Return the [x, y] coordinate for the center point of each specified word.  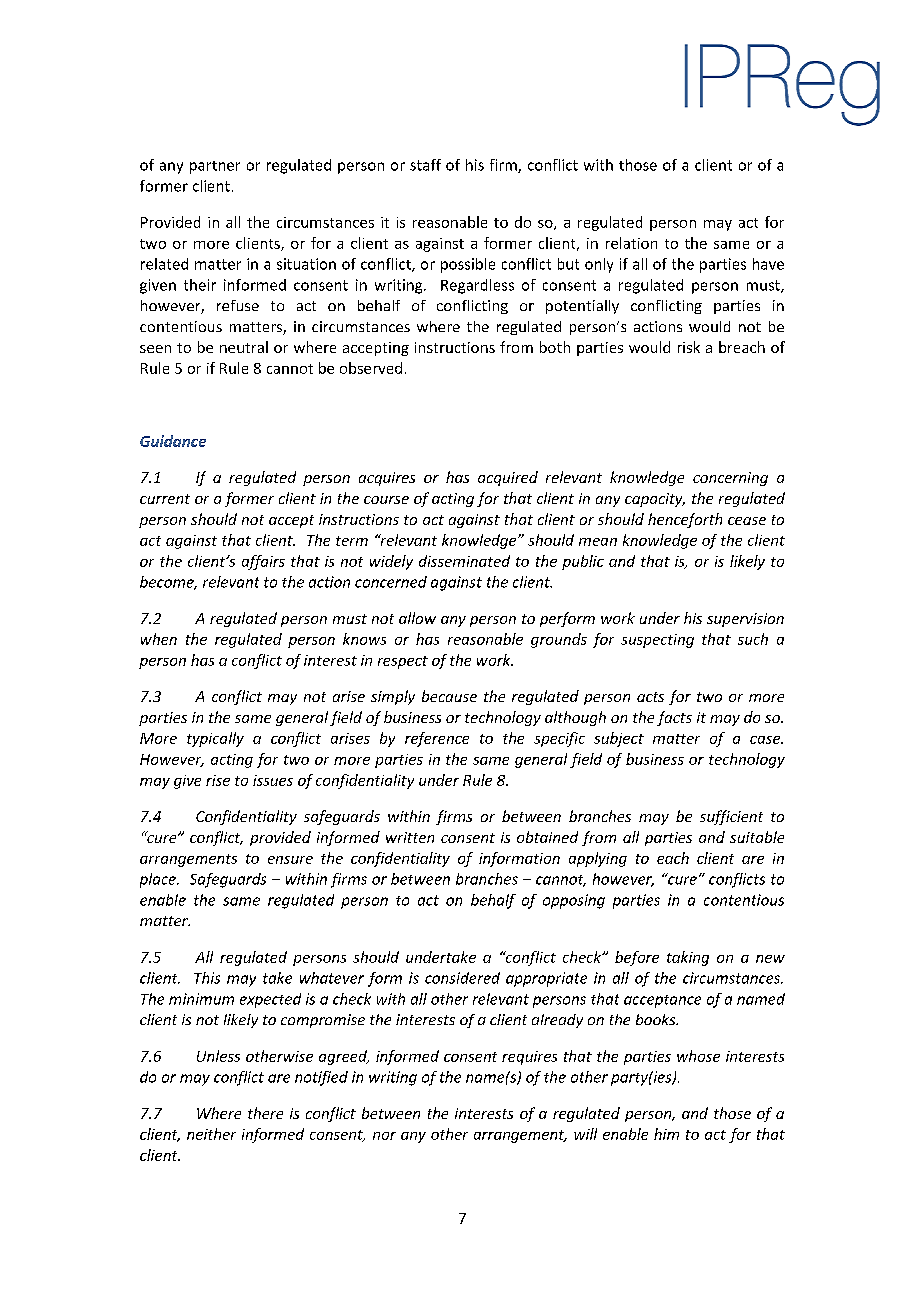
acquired [508, 478]
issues [273, 780]
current [165, 499]
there [265, 1113]
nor [384, 1136]
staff [425, 165]
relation [631, 243]
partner [215, 167]
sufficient [731, 817]
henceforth [685, 520]
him [666, 1134]
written [410, 837]
